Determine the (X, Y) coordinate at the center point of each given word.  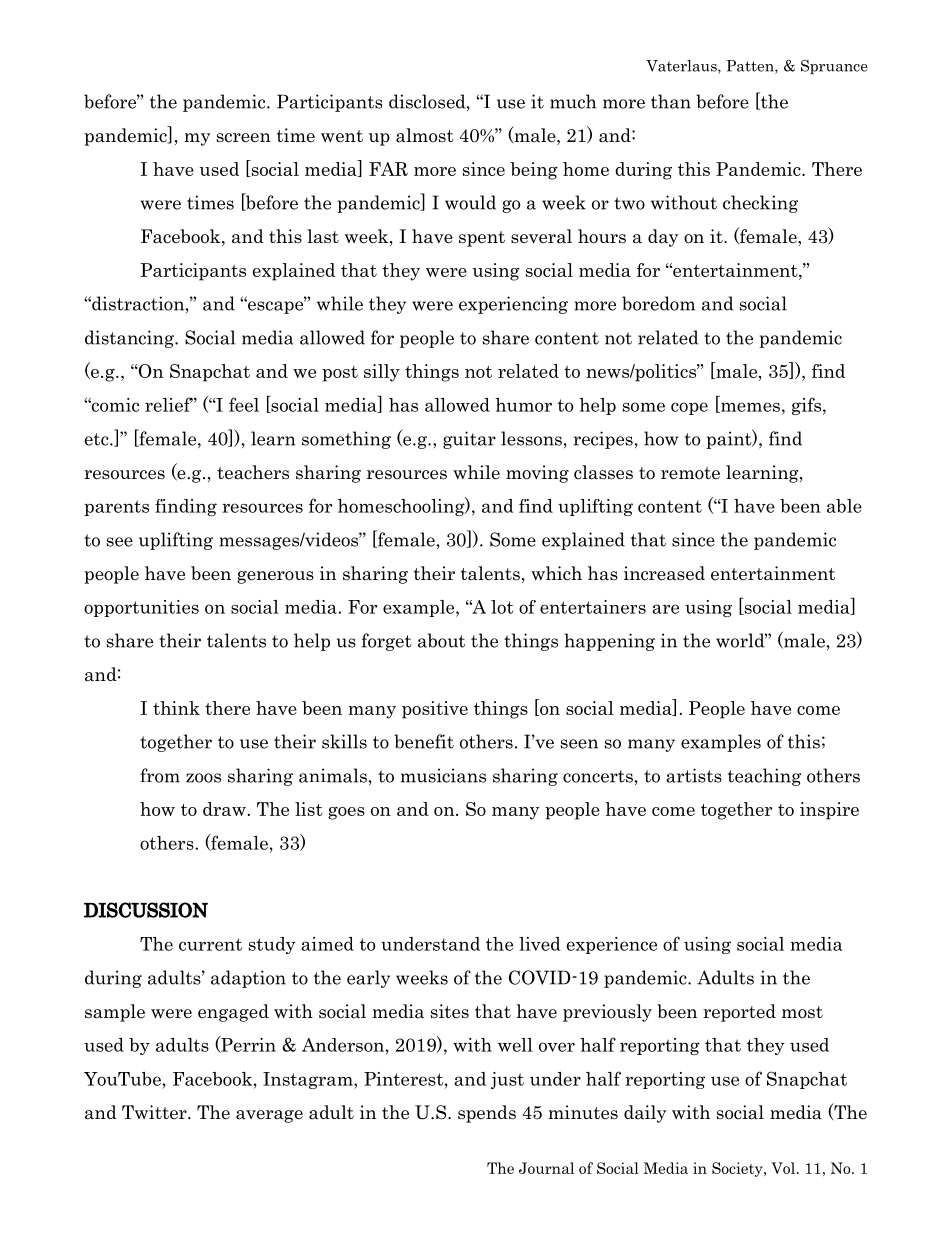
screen (244, 138)
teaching (764, 777)
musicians (443, 775)
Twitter (155, 1112)
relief (169, 404)
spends (487, 1114)
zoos (203, 778)
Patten (751, 67)
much (573, 101)
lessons (531, 438)
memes (749, 407)
